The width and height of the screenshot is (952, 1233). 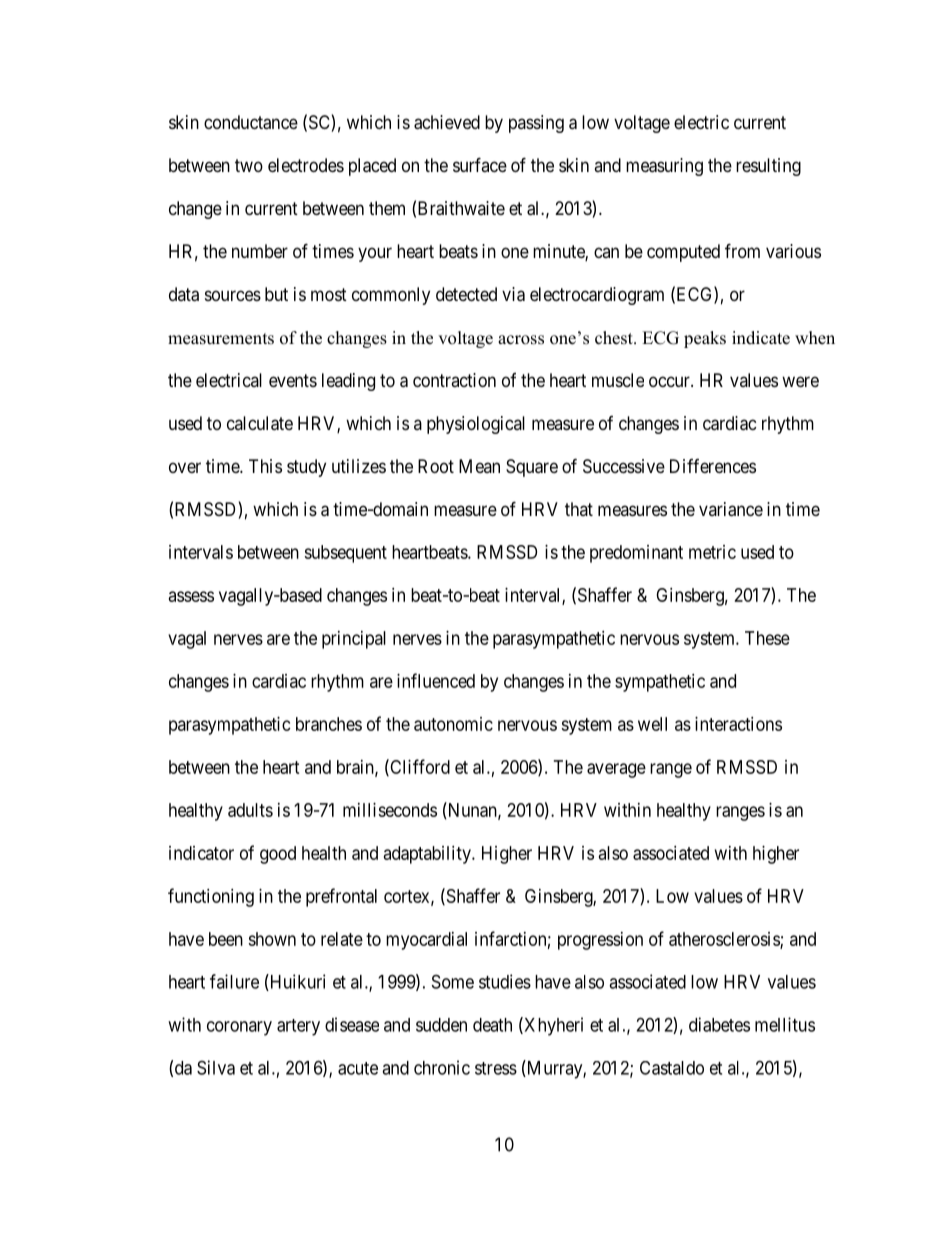 What do you see at coordinates (249, 165) in the screenshot?
I see `two` at bounding box center [249, 165].
